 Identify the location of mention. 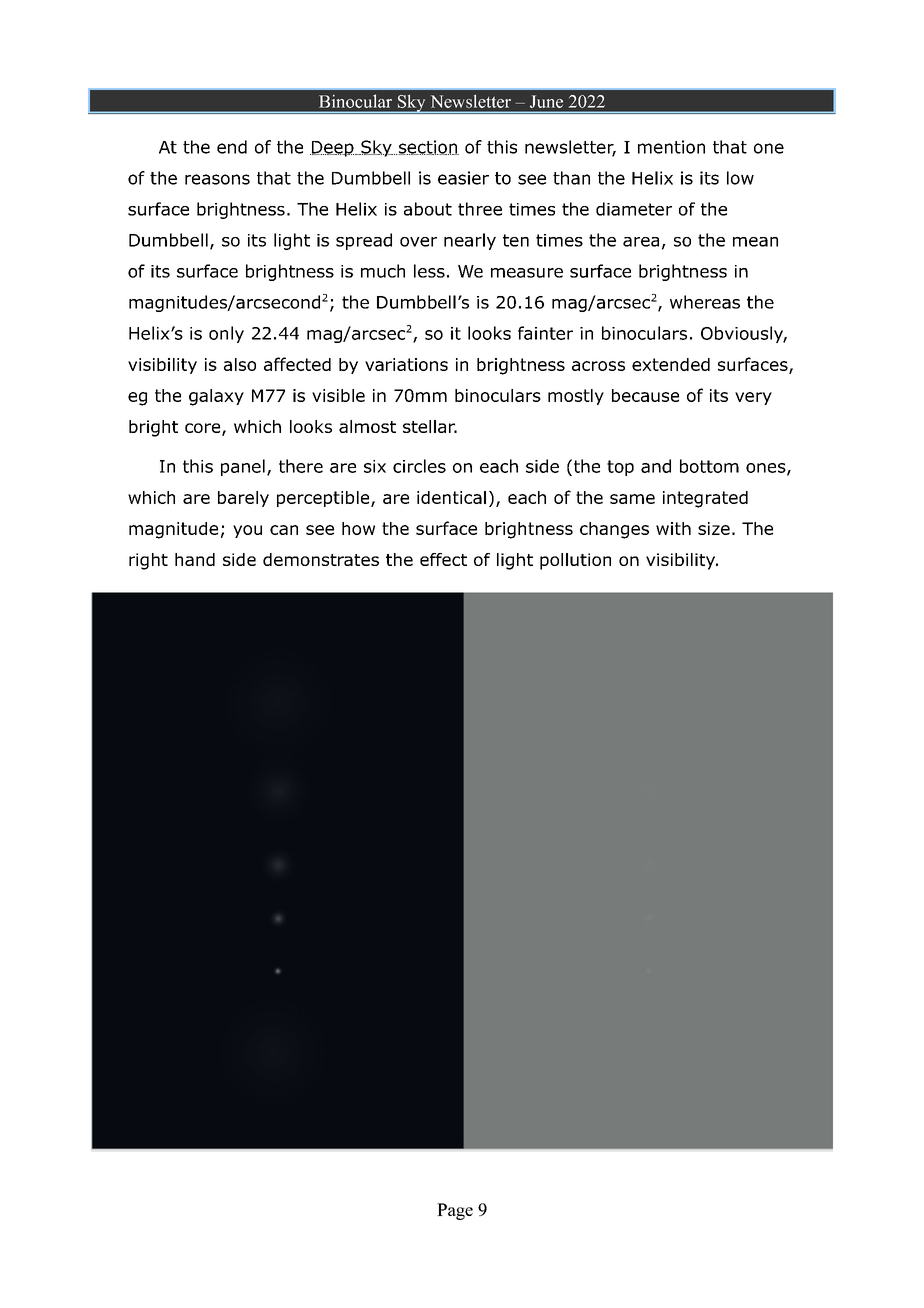
(671, 147).
